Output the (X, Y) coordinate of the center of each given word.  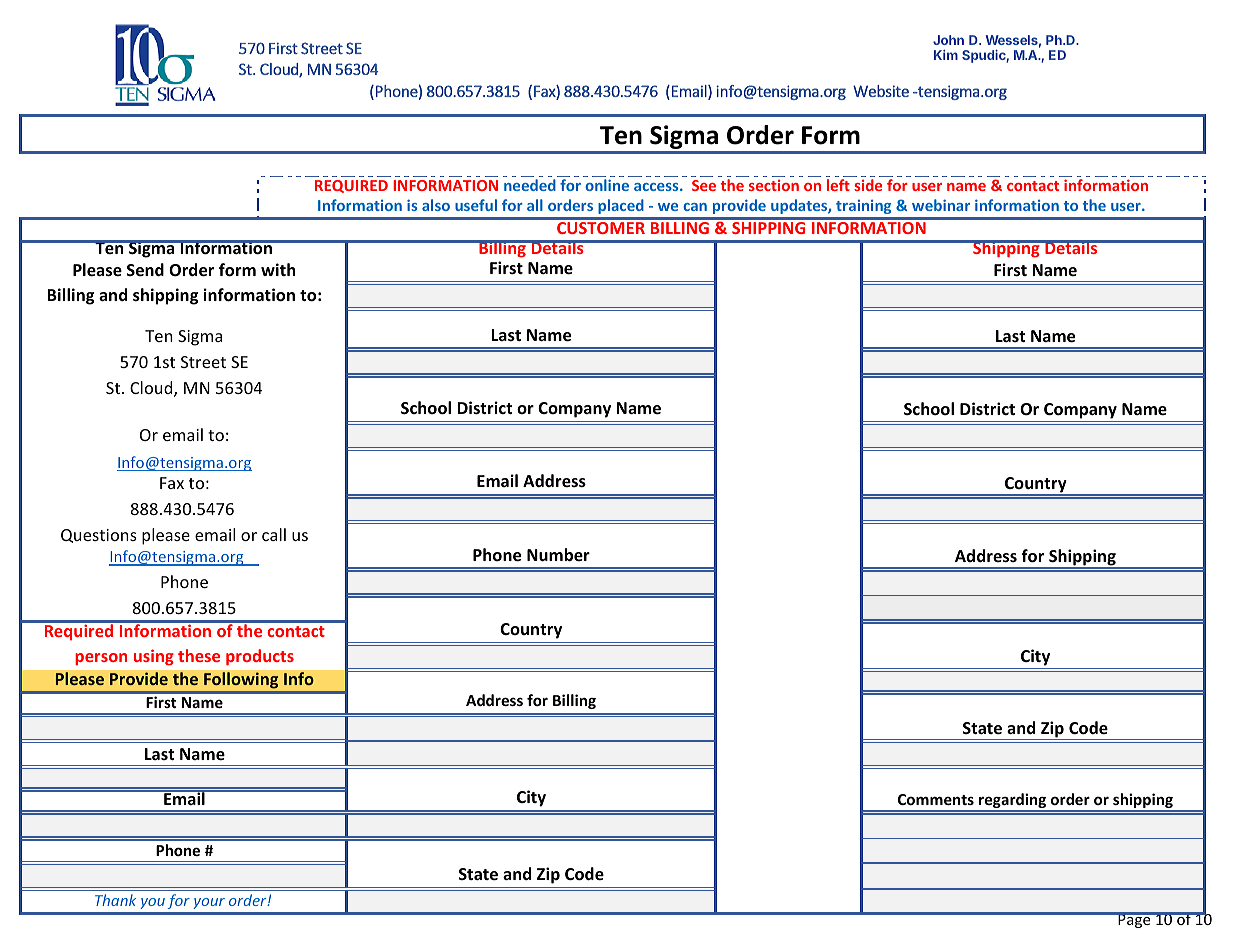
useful (476, 205)
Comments (936, 799)
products (260, 657)
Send (145, 270)
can (695, 207)
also (436, 205)
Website (881, 91)
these (199, 655)
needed (530, 185)
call (274, 534)
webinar (941, 205)
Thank (115, 900)
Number (558, 555)
